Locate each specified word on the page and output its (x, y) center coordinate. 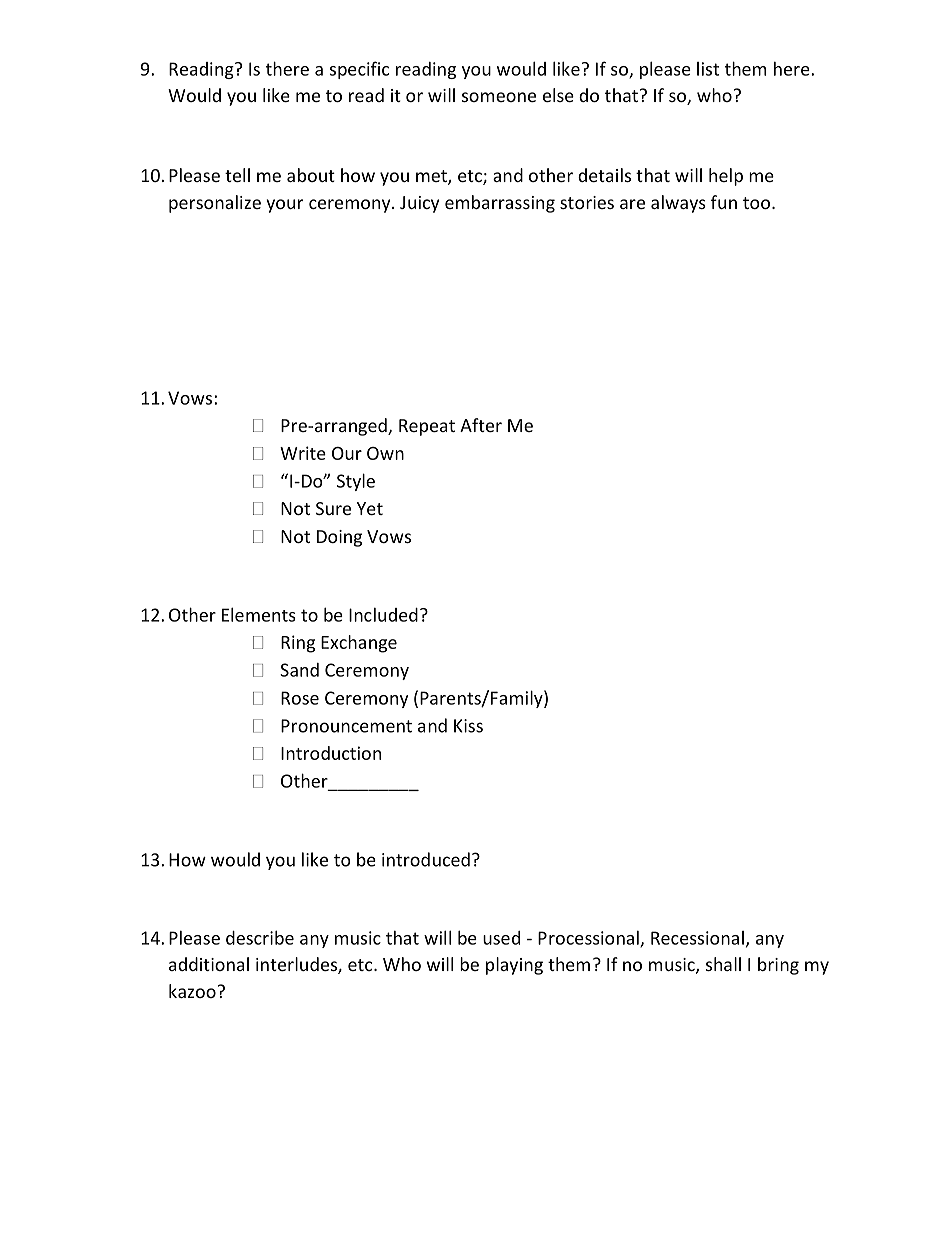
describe (260, 937)
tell (237, 175)
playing (514, 966)
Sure (333, 508)
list (708, 69)
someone (499, 97)
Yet (370, 508)
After (481, 425)
